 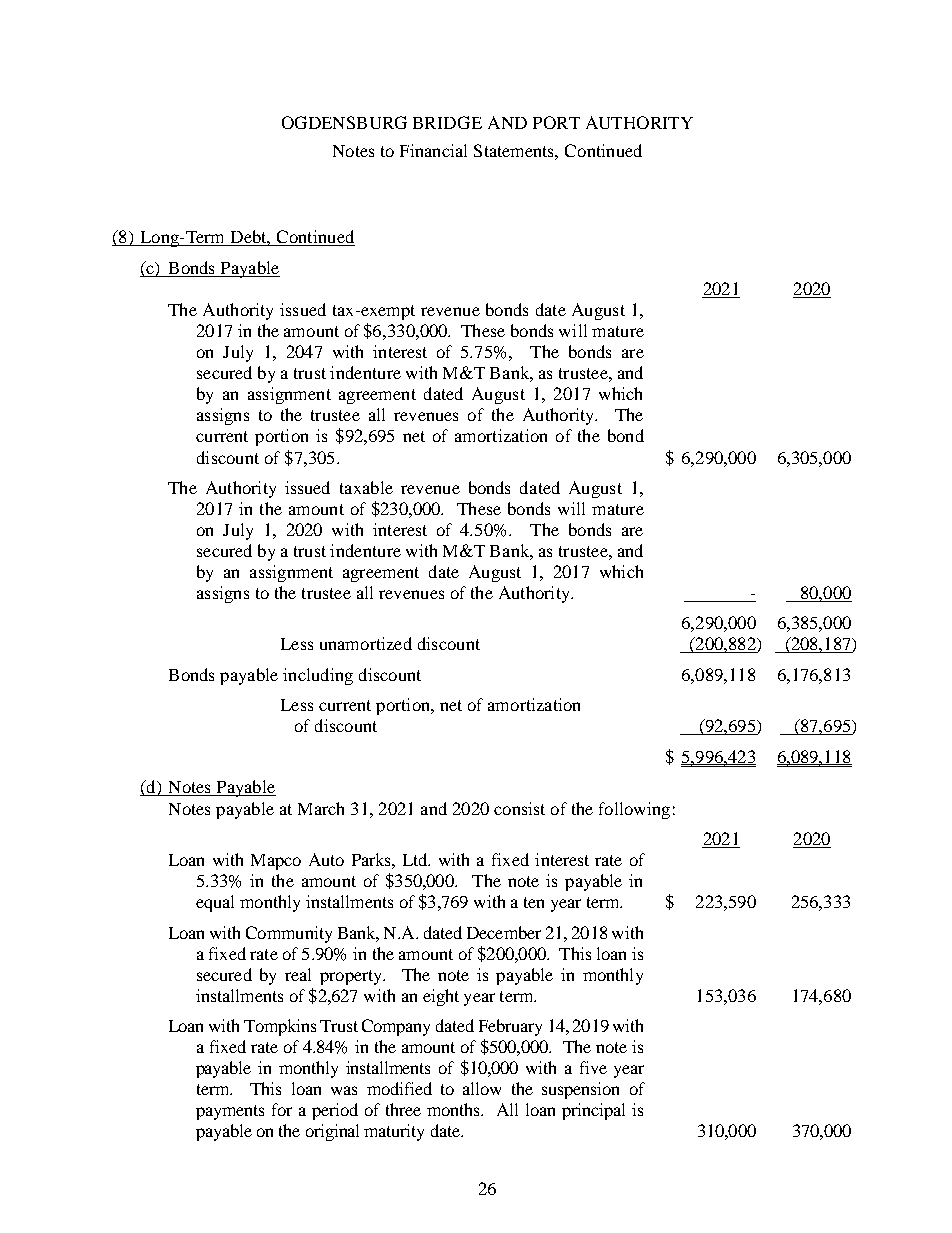 I want to click on Ltd, so click(x=416, y=859).
